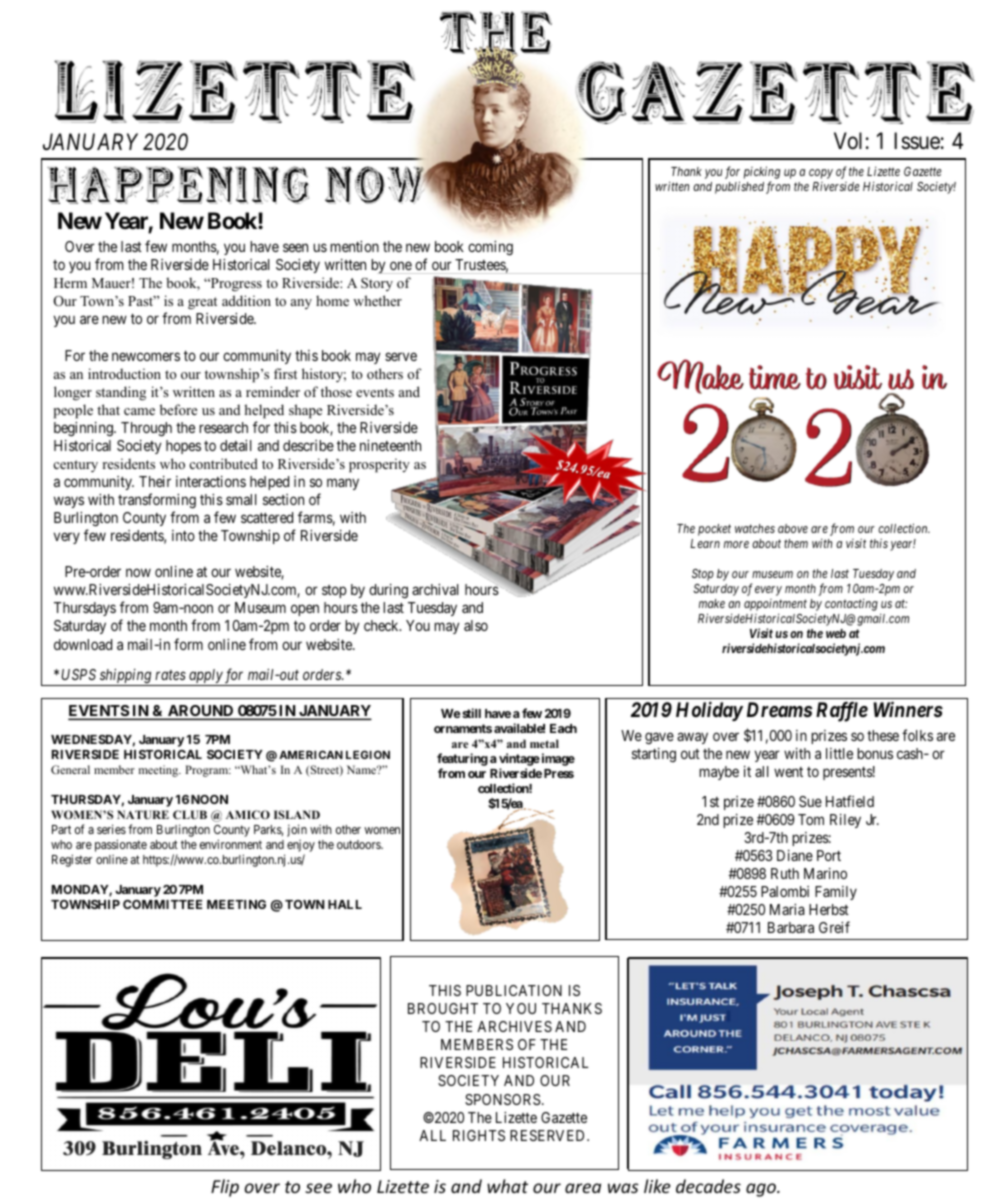 The width and height of the image is (993, 1204). I want to click on coming, so click(490, 248).
